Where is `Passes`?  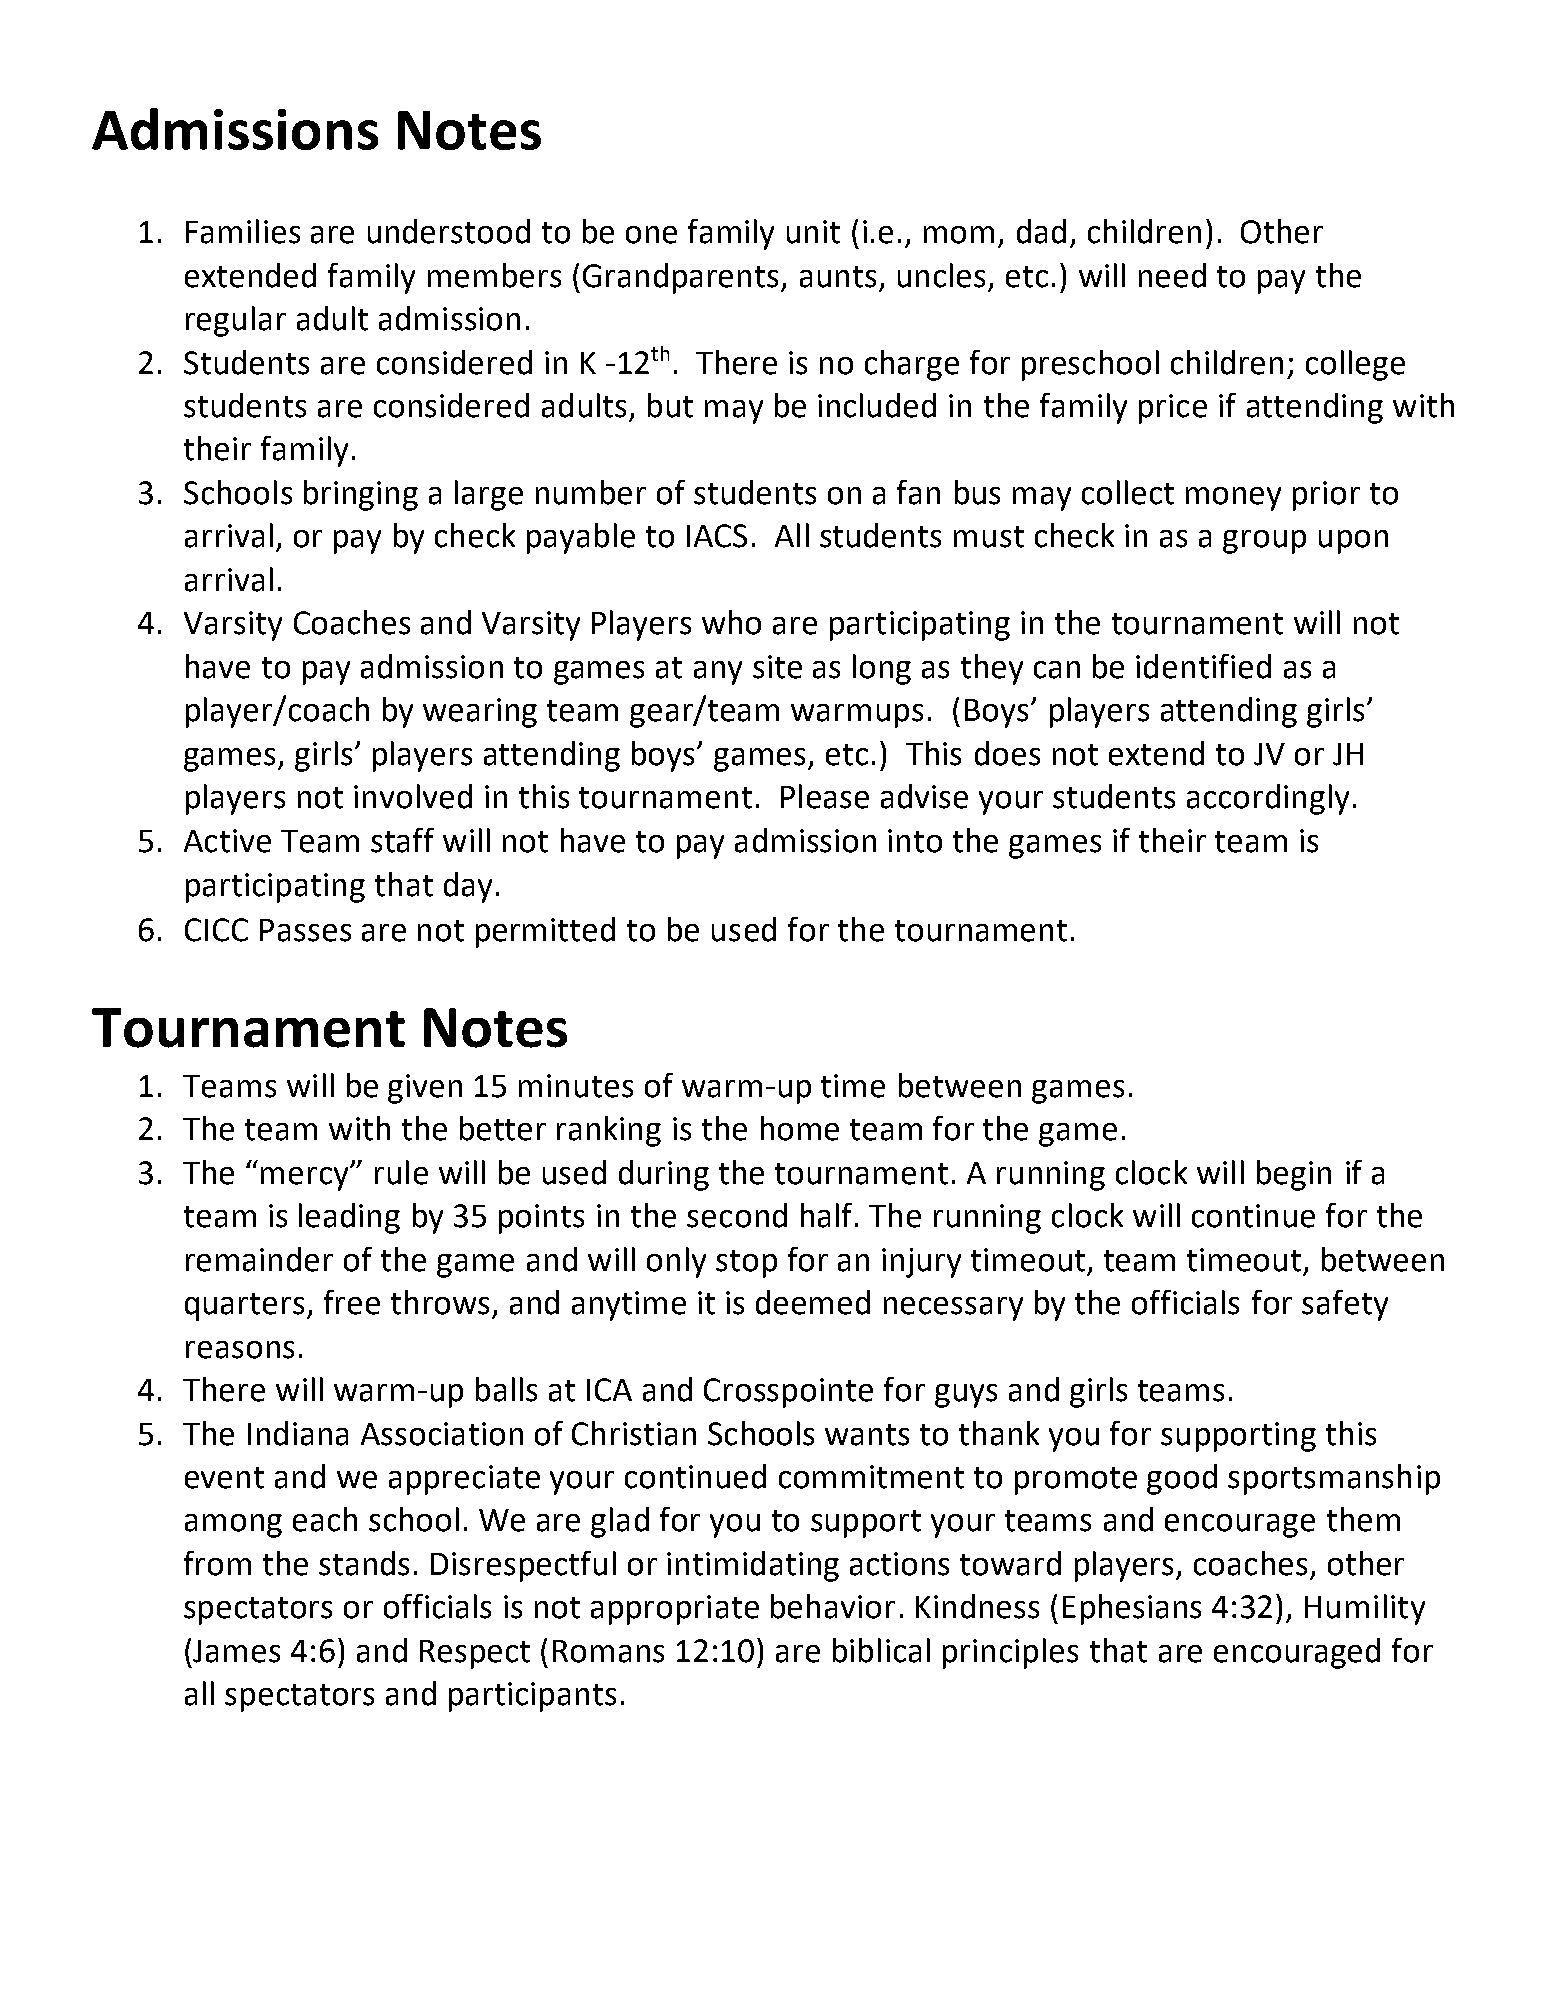
Passes is located at coordinates (305, 930).
